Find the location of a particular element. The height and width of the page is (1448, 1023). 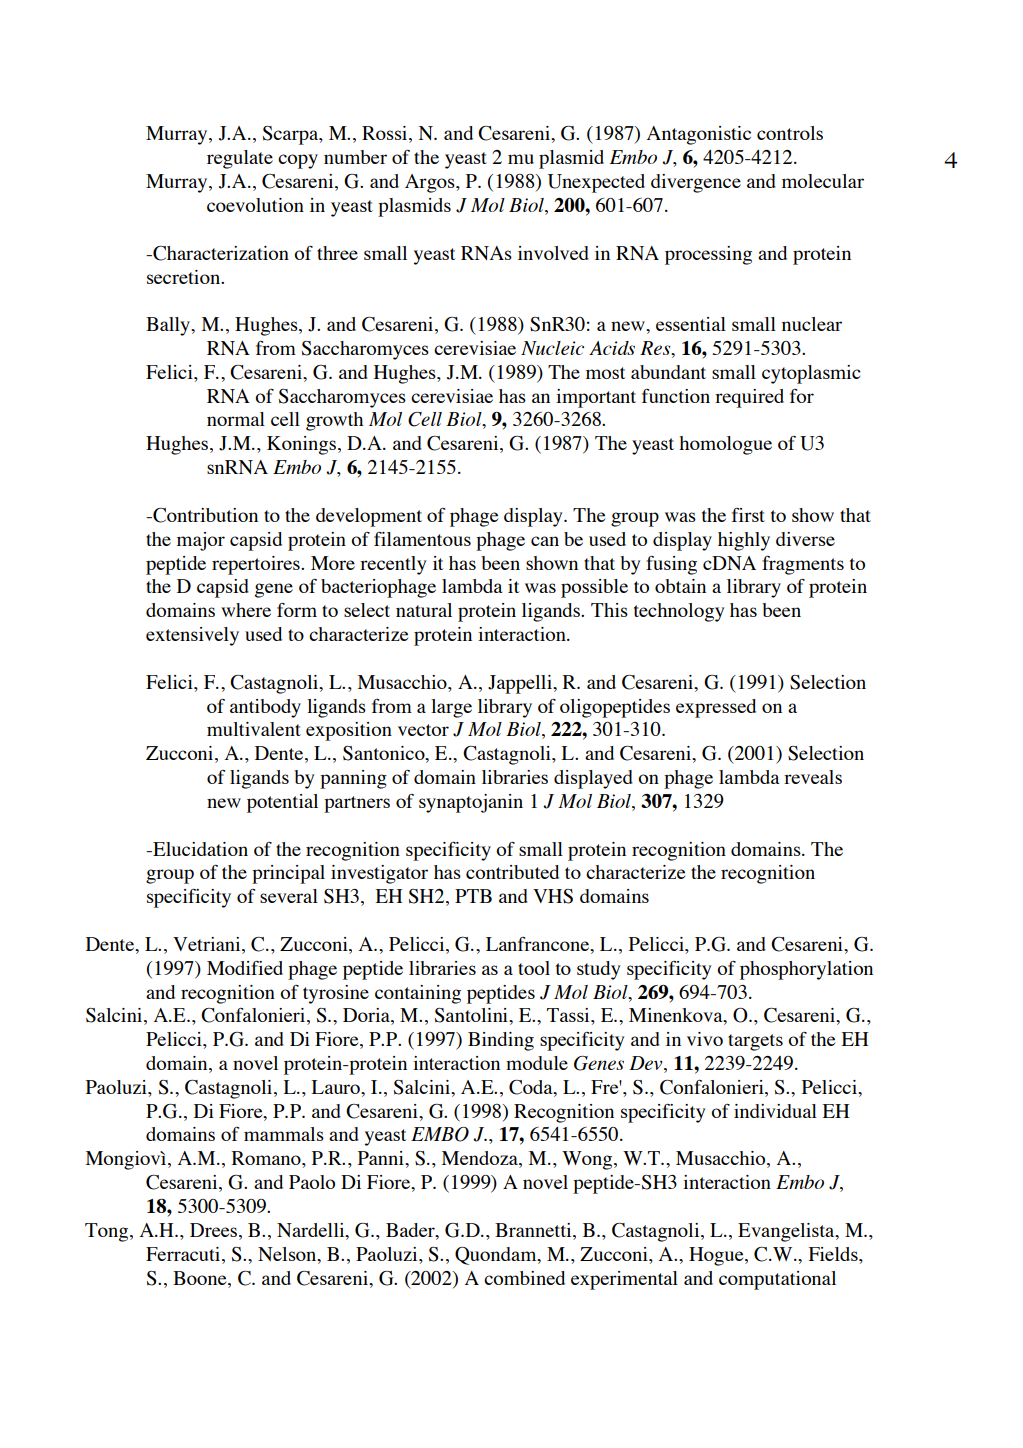

Boone is located at coordinates (201, 1278).
